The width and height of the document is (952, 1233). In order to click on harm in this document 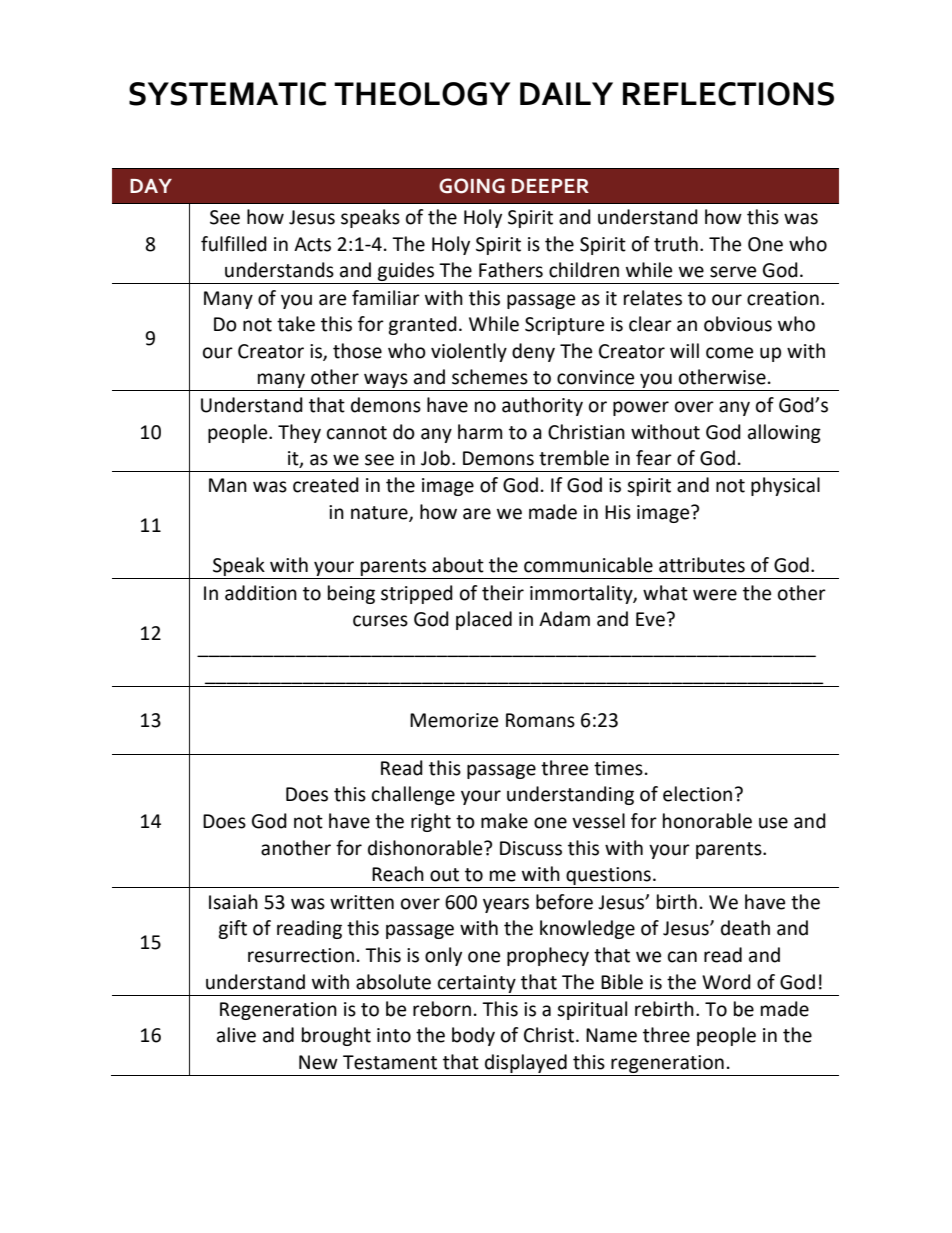, I will do `click(480, 432)`.
